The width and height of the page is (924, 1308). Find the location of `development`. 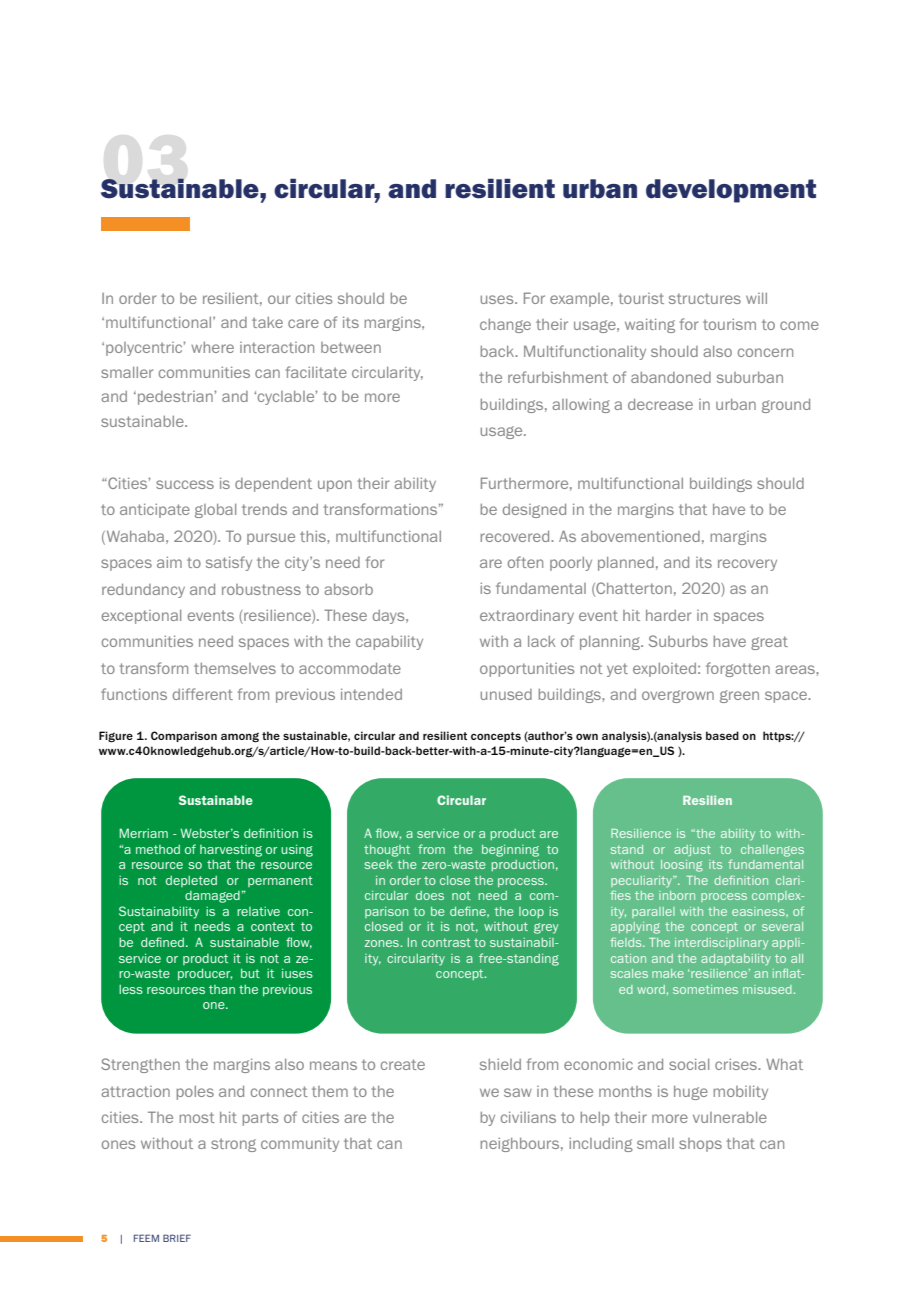

development is located at coordinates (731, 191).
